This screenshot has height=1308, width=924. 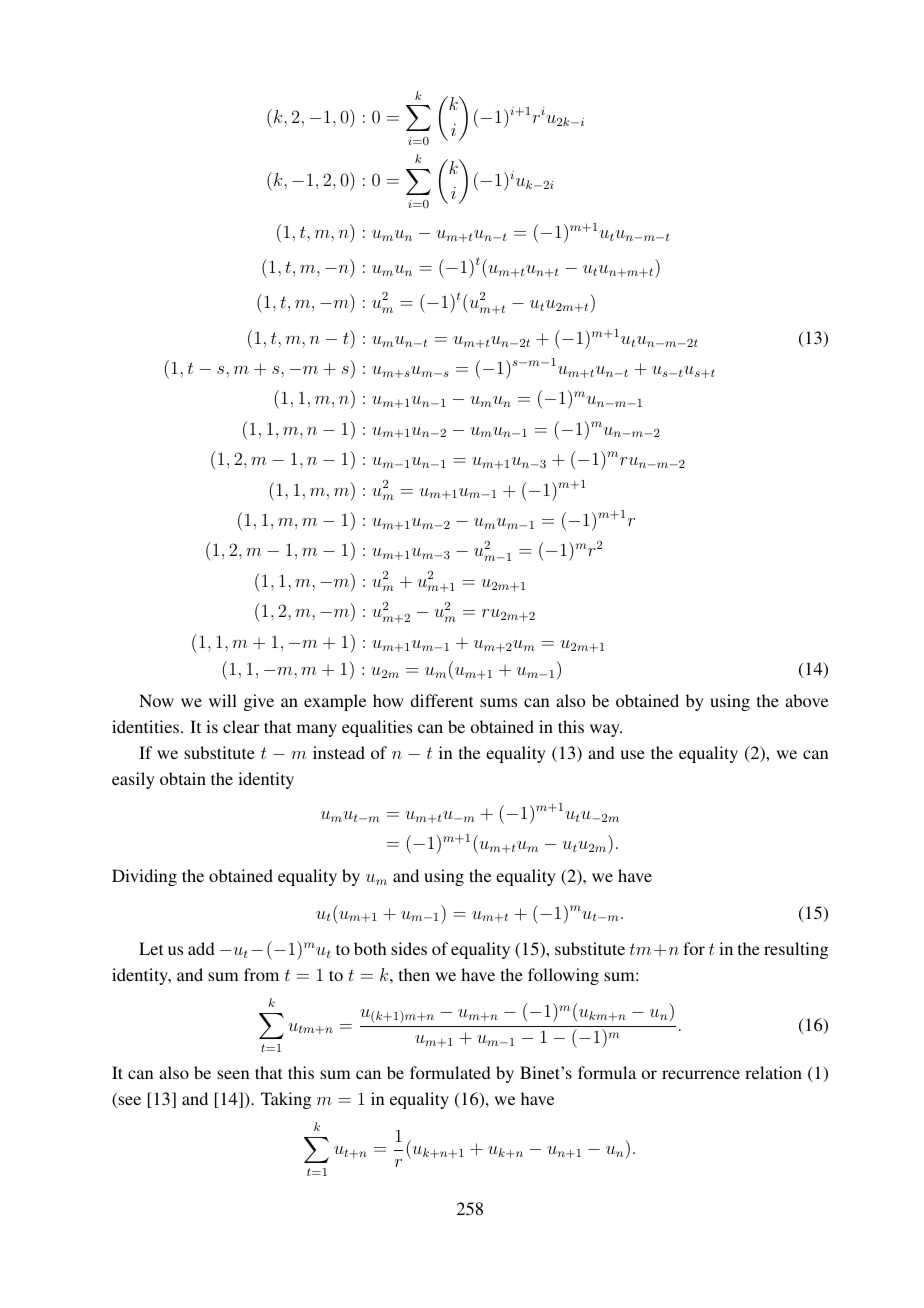 I want to click on from, so click(x=261, y=974).
